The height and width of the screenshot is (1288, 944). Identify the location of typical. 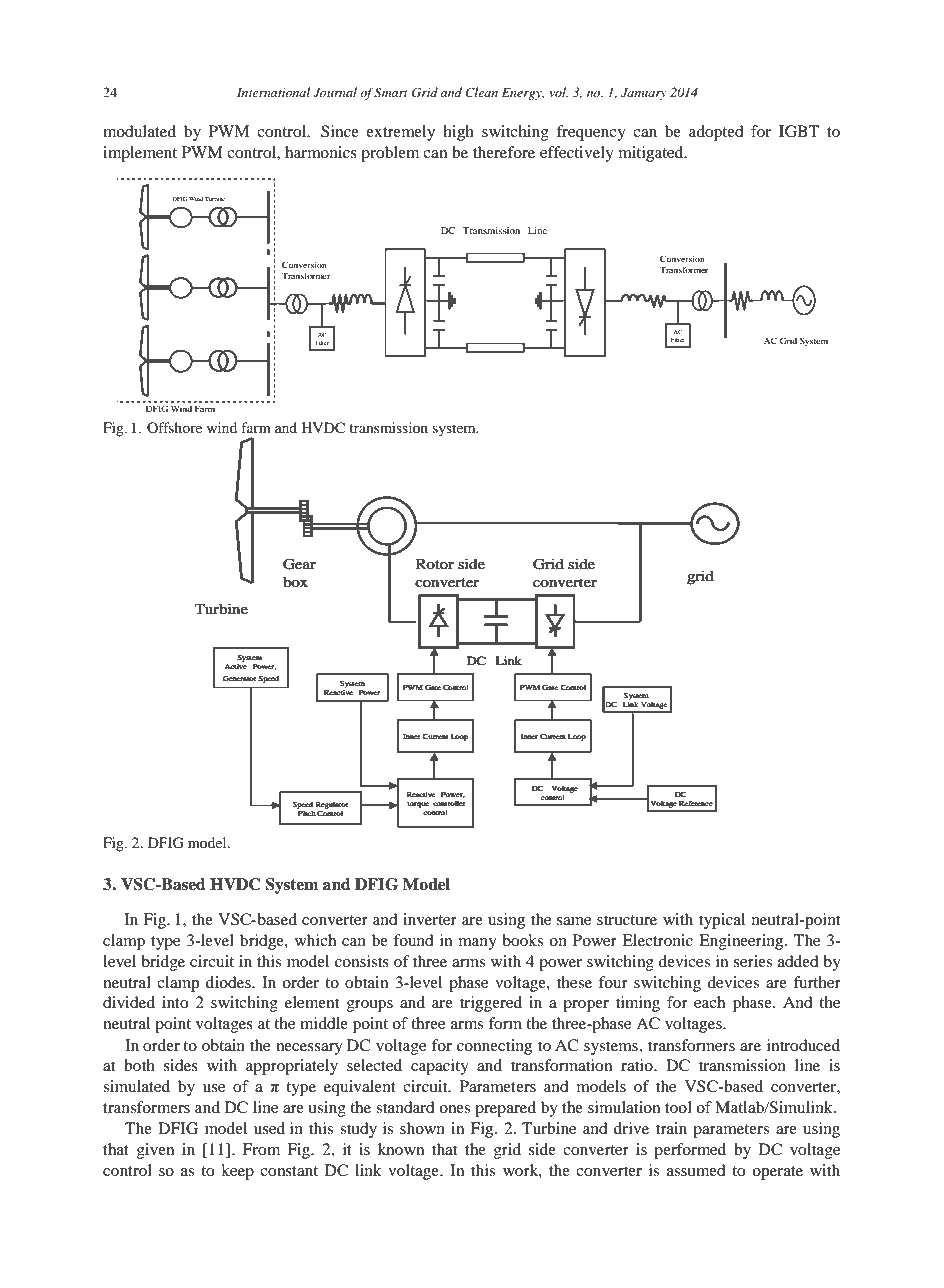
(722, 921).
